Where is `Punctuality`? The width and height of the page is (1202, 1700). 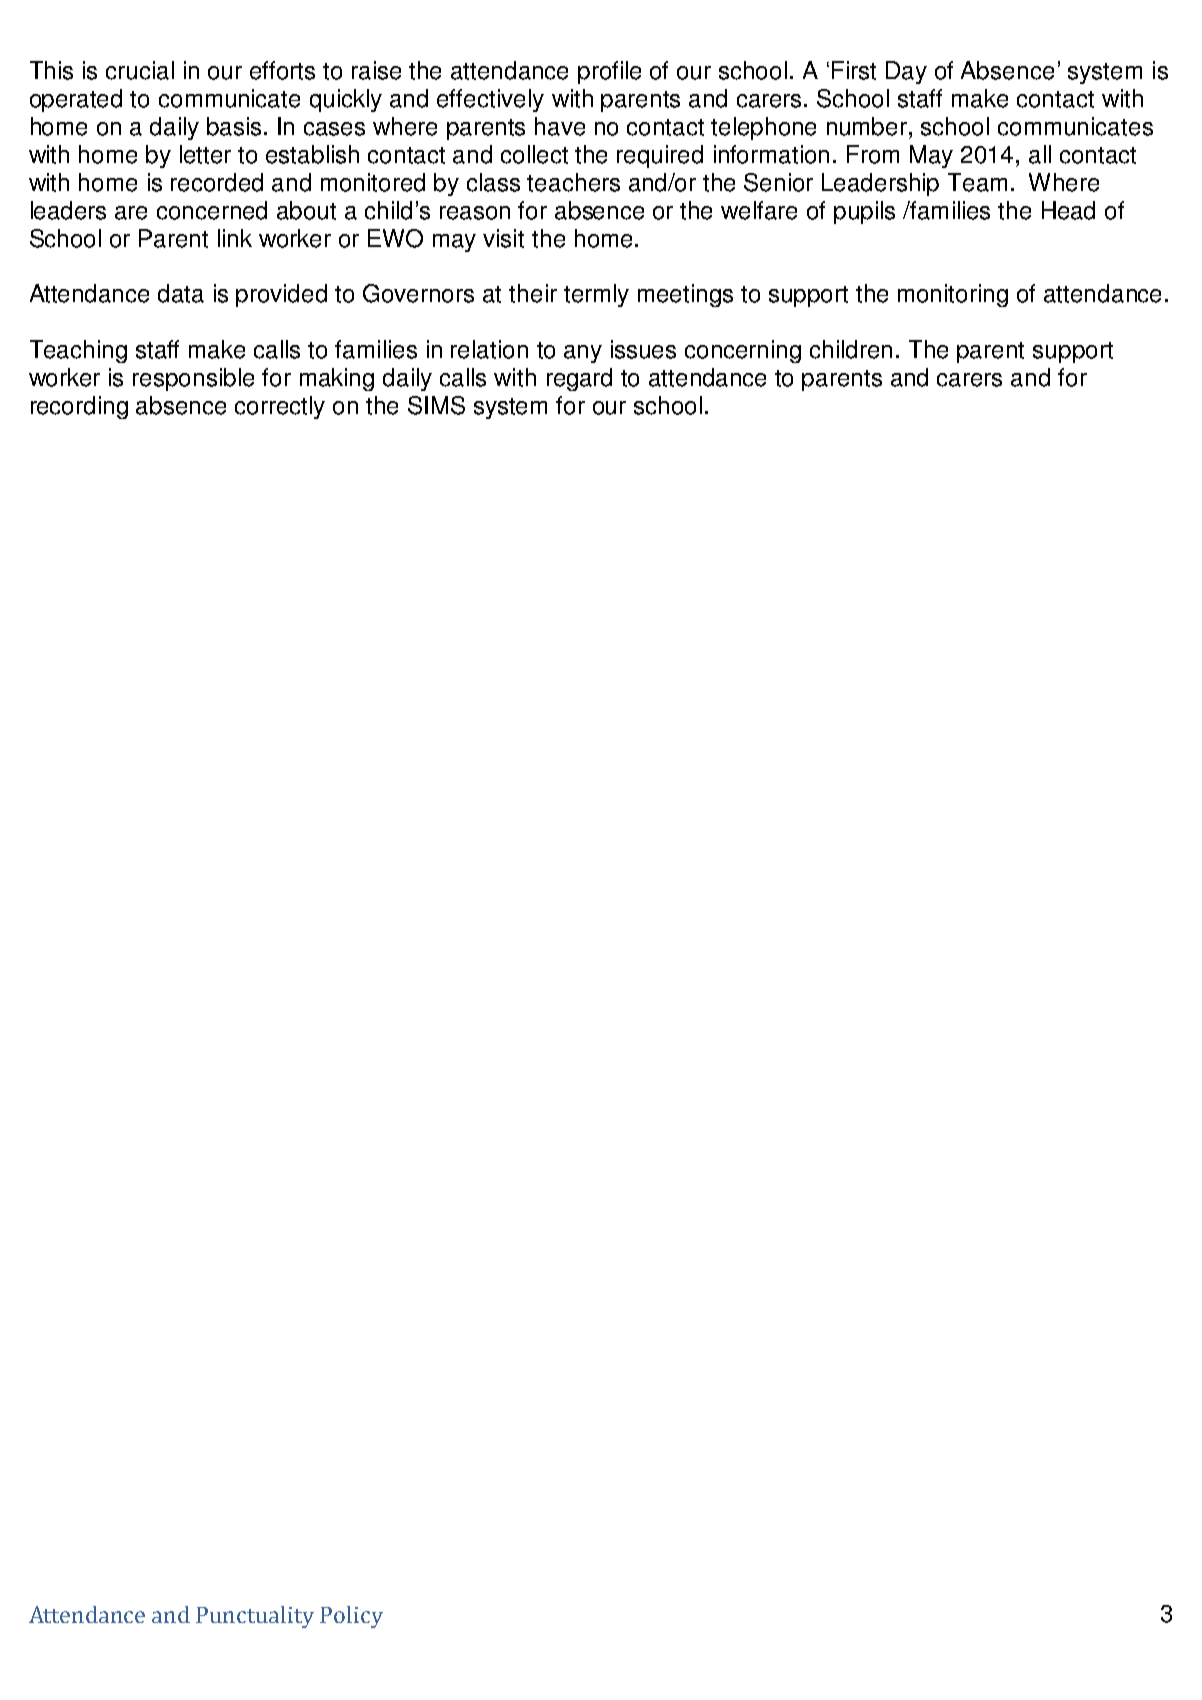
Punctuality is located at coordinates (255, 1617).
